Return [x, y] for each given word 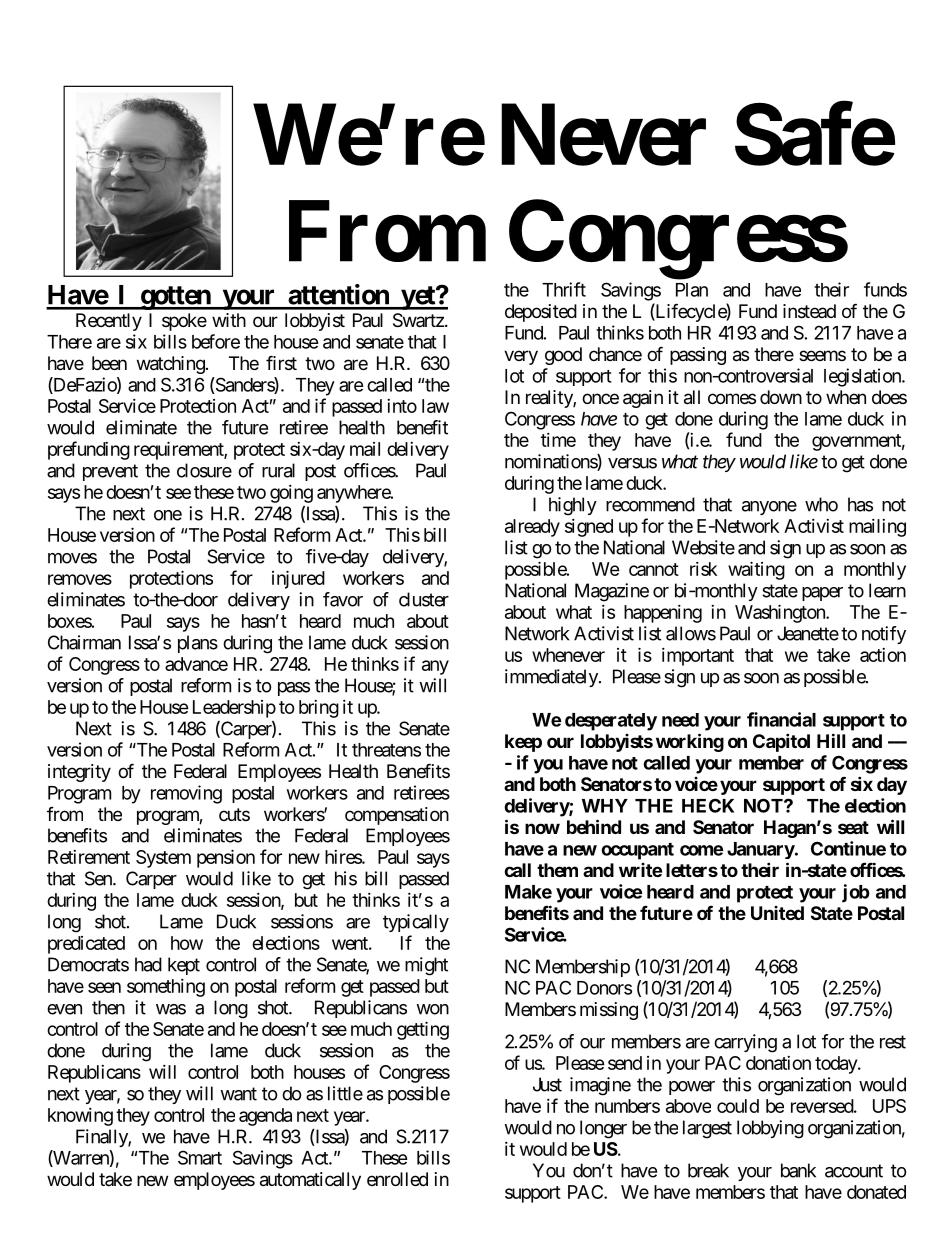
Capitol [781, 742]
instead [809, 311]
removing [186, 794]
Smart [200, 1157]
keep [523, 743]
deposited [541, 313]
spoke [184, 322]
